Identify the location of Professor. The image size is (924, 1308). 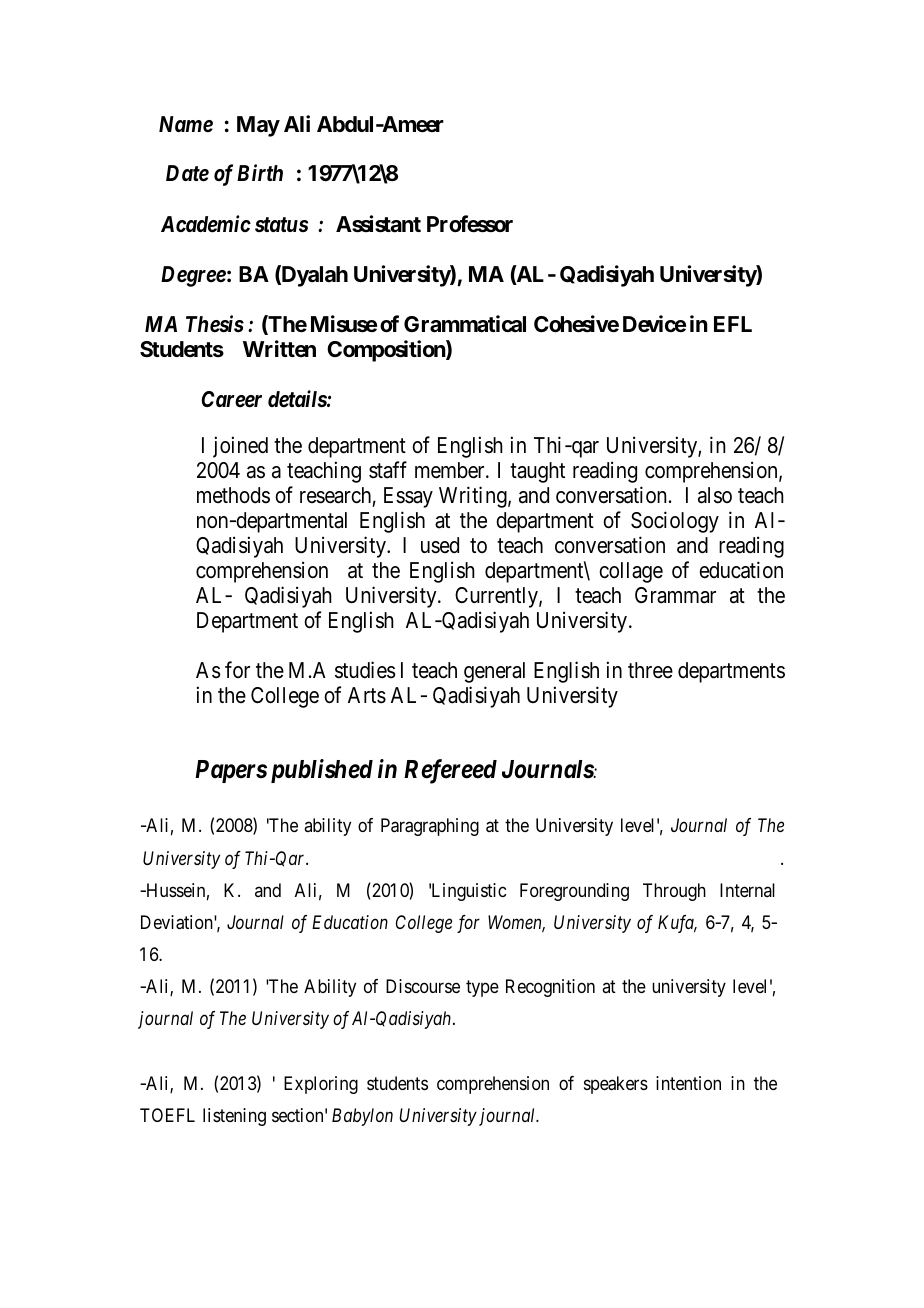
(470, 224).
